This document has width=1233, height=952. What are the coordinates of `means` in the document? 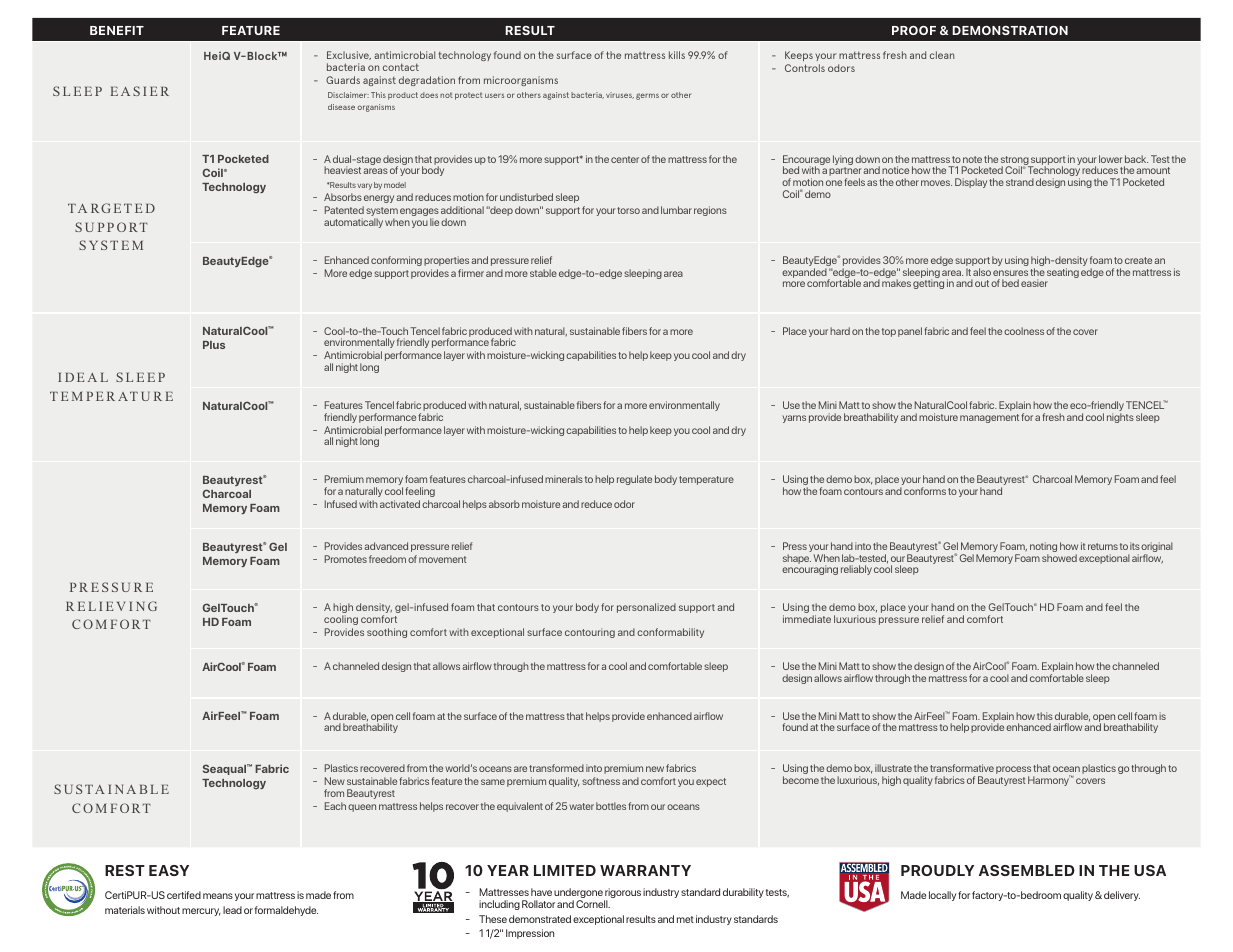 It's located at (218, 896).
